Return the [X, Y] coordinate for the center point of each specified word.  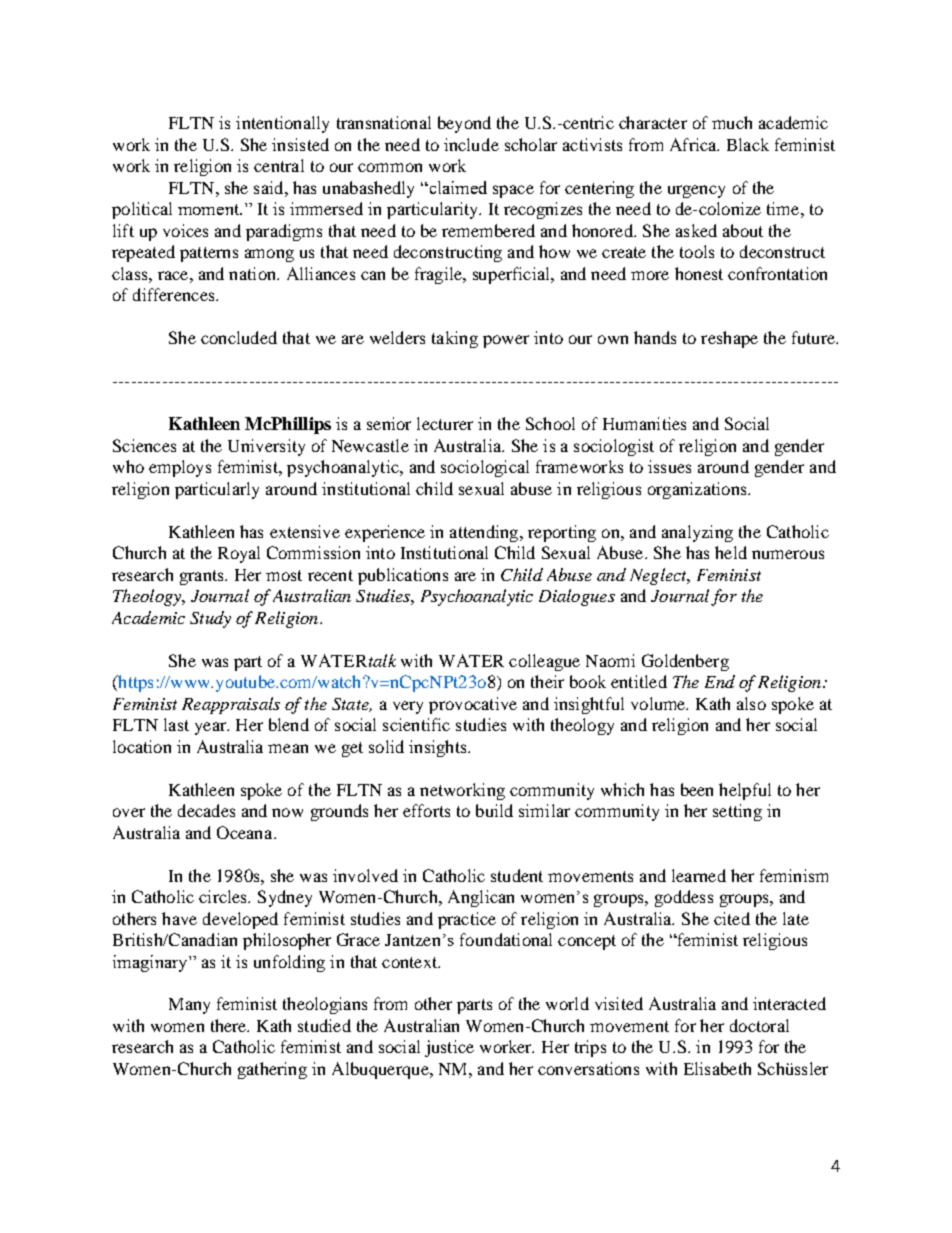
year [211, 728]
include [471, 144]
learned [699, 875]
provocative [473, 705]
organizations [698, 490]
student [517, 875]
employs [180, 468]
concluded [239, 337]
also [751, 703]
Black [748, 144]
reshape [729, 339]
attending [485, 533]
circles [224, 896]
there [230, 1025]
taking [455, 339]
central [279, 165]
